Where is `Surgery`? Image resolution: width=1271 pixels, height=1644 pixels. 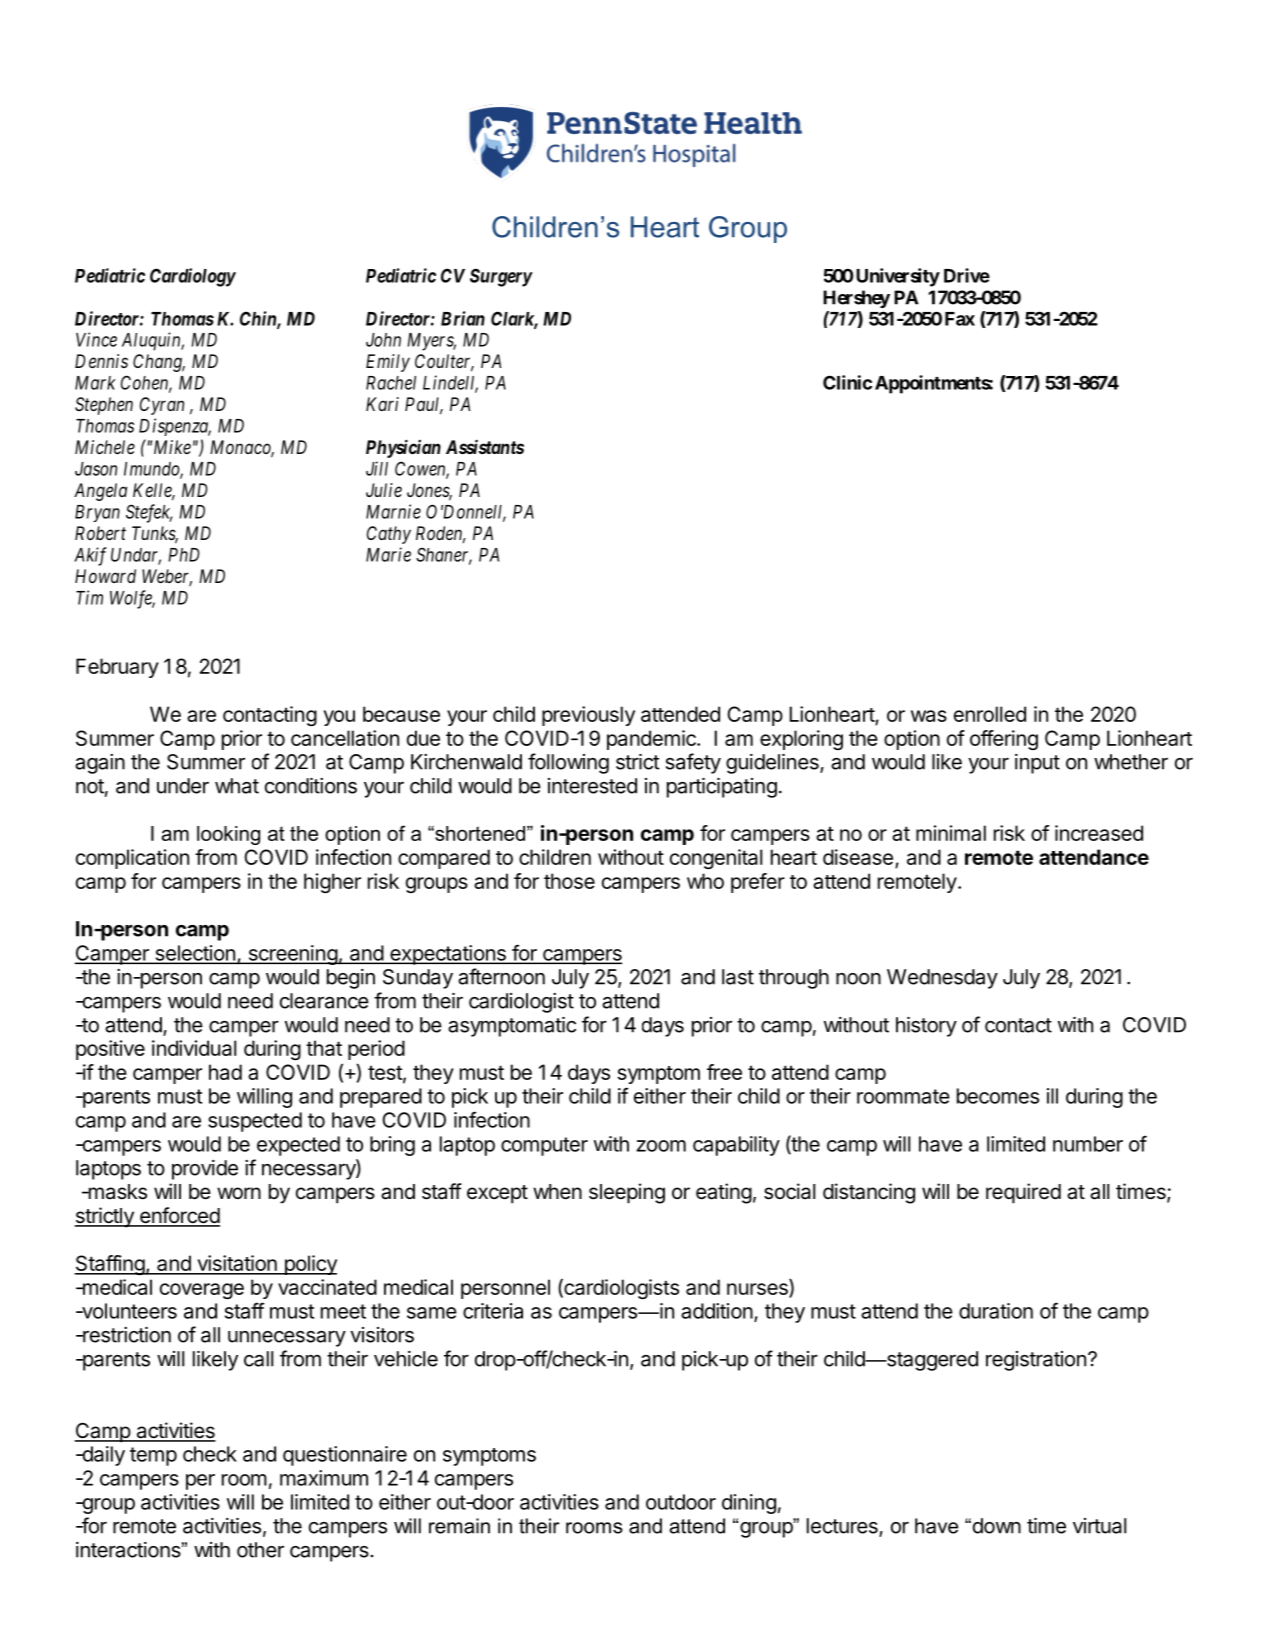
Surgery is located at coordinates (501, 277).
